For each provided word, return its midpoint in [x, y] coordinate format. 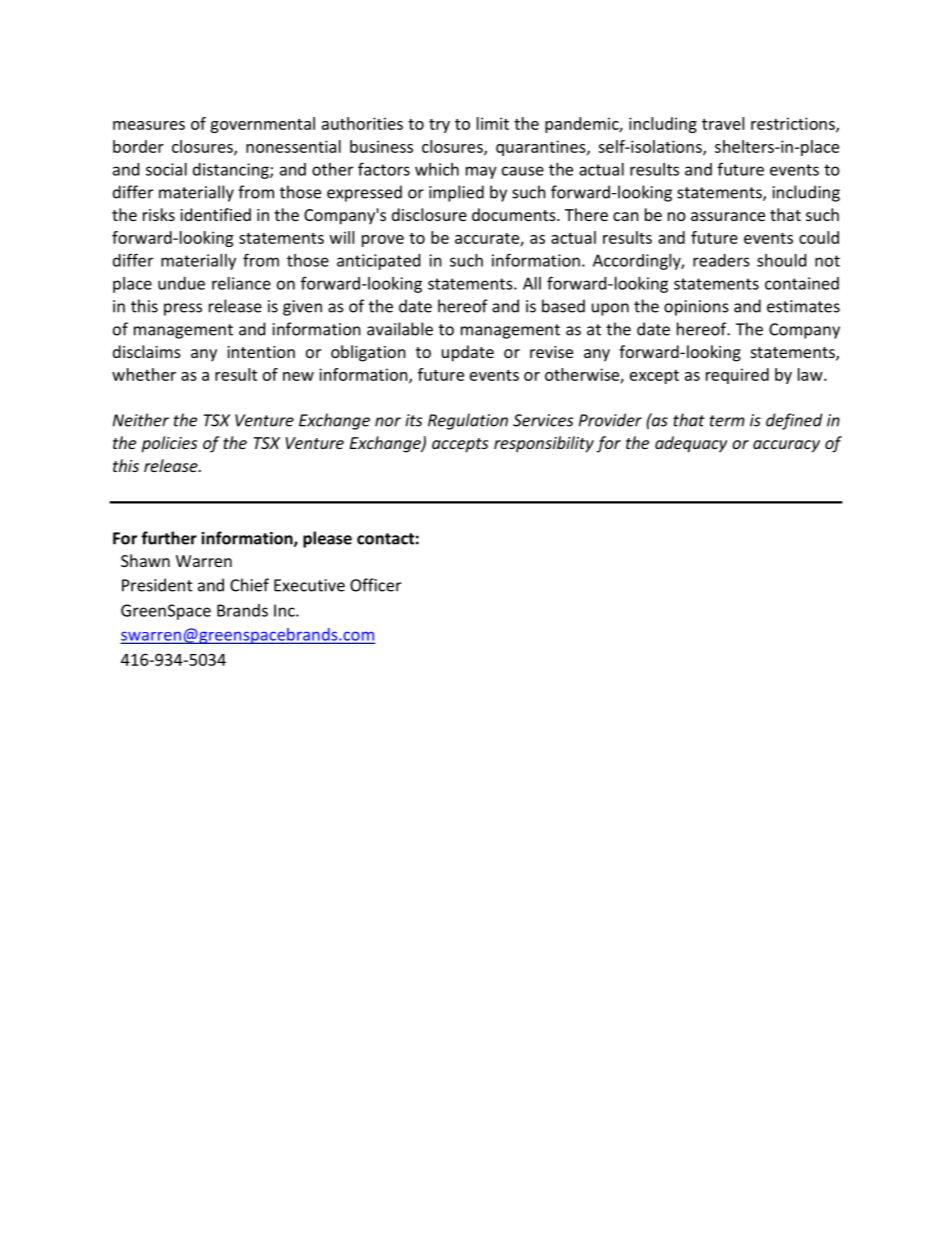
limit [493, 123]
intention [261, 352]
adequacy [691, 444]
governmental [262, 125]
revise [551, 352]
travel [723, 123]
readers [721, 260]
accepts [460, 445]
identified [215, 214]
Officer [375, 585]
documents [515, 214]
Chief [249, 585]
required [737, 376]
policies [169, 444]
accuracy [786, 446]
